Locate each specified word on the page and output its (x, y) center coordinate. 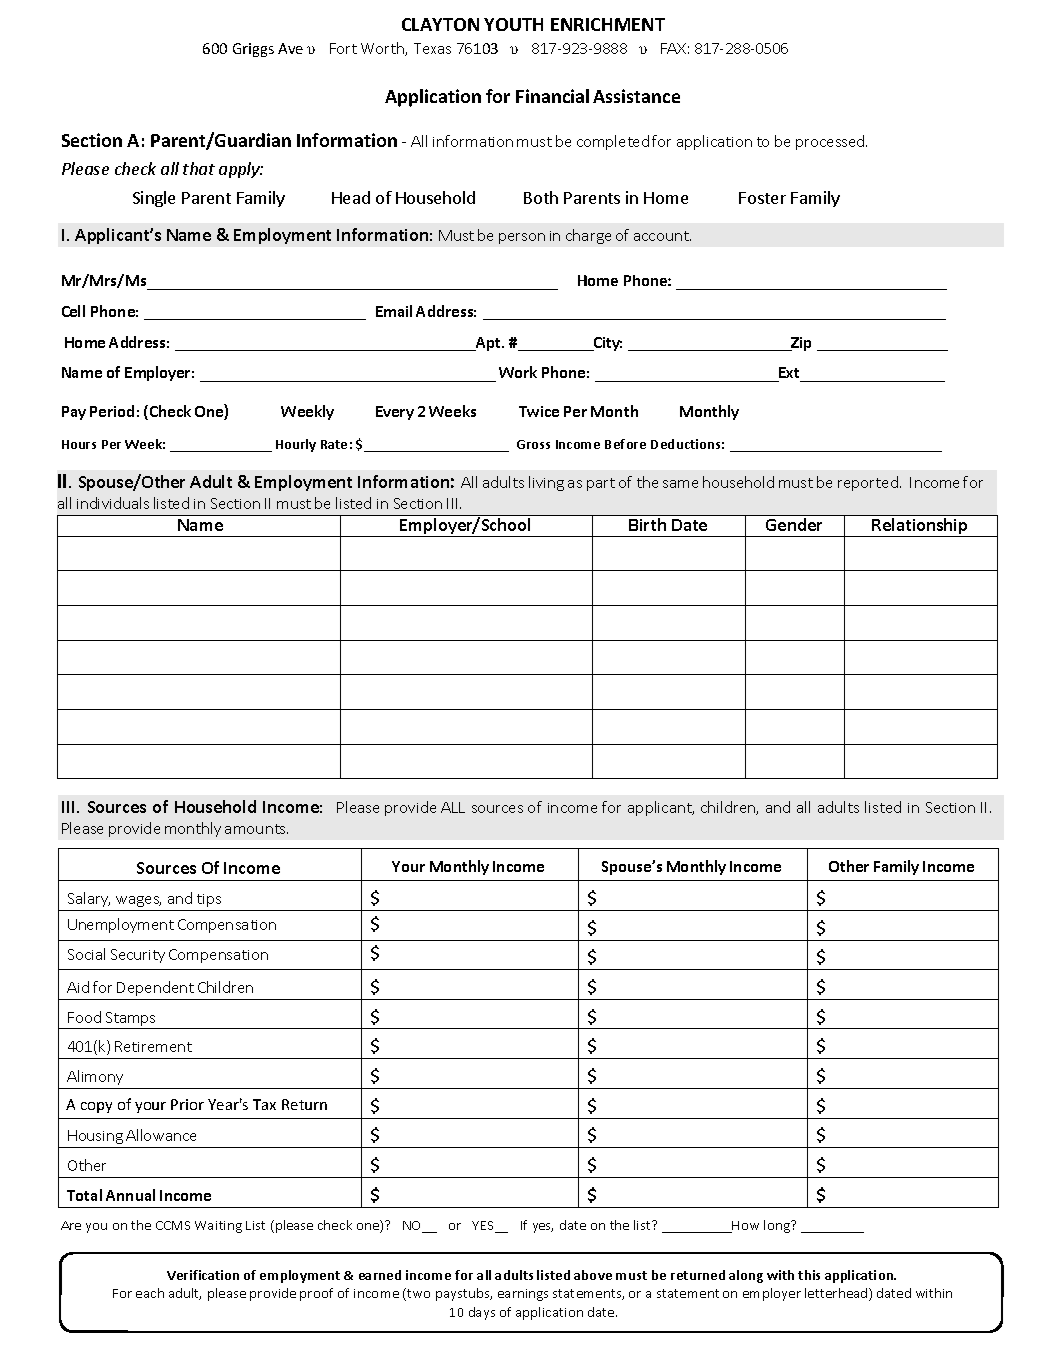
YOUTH (513, 24)
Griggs (253, 50)
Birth (647, 524)
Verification (203, 1275)
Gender (794, 524)
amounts (256, 829)
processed (831, 142)
